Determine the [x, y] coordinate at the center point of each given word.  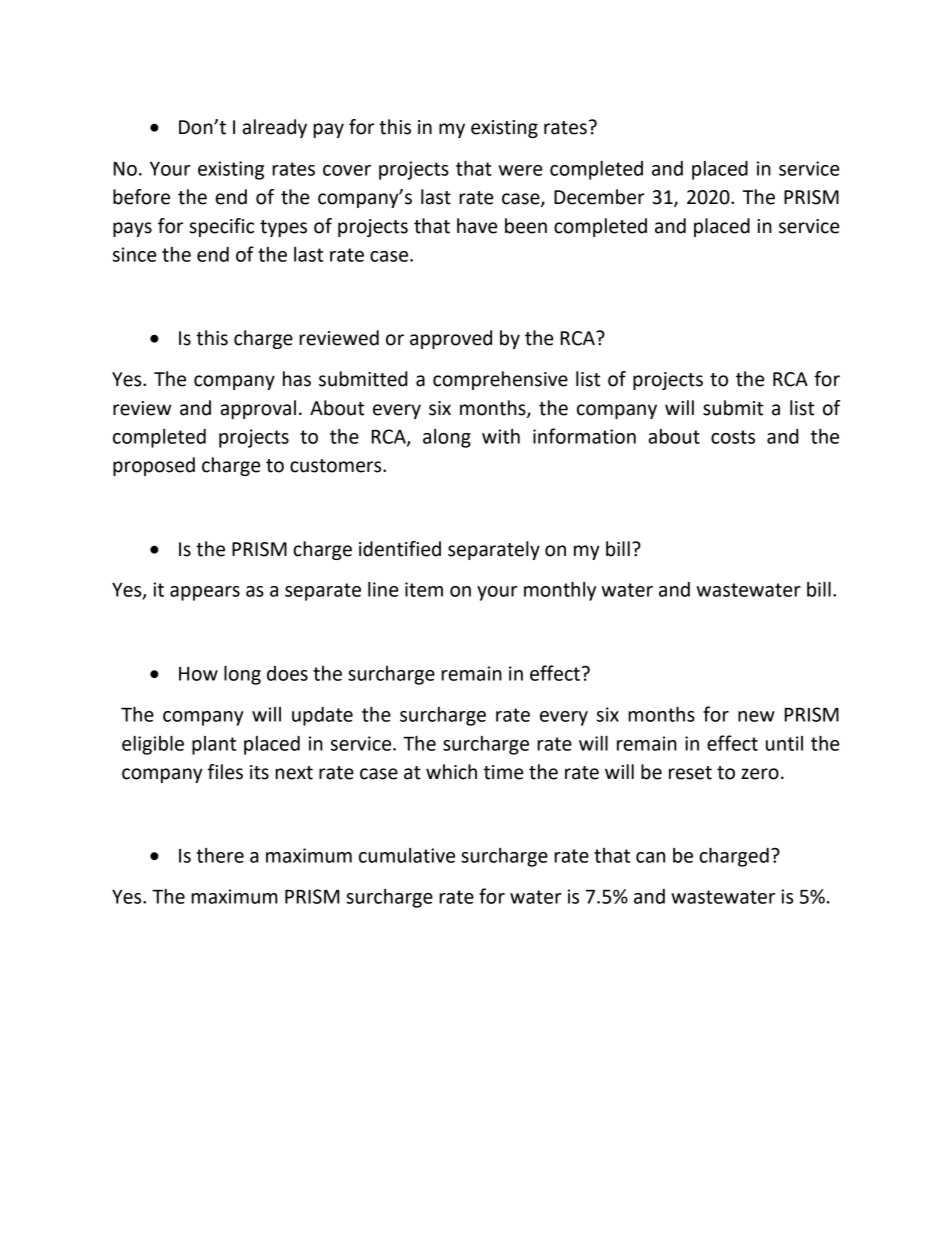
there [220, 855]
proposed [154, 466]
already [275, 128]
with [501, 436]
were [520, 170]
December [599, 197]
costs [733, 437]
